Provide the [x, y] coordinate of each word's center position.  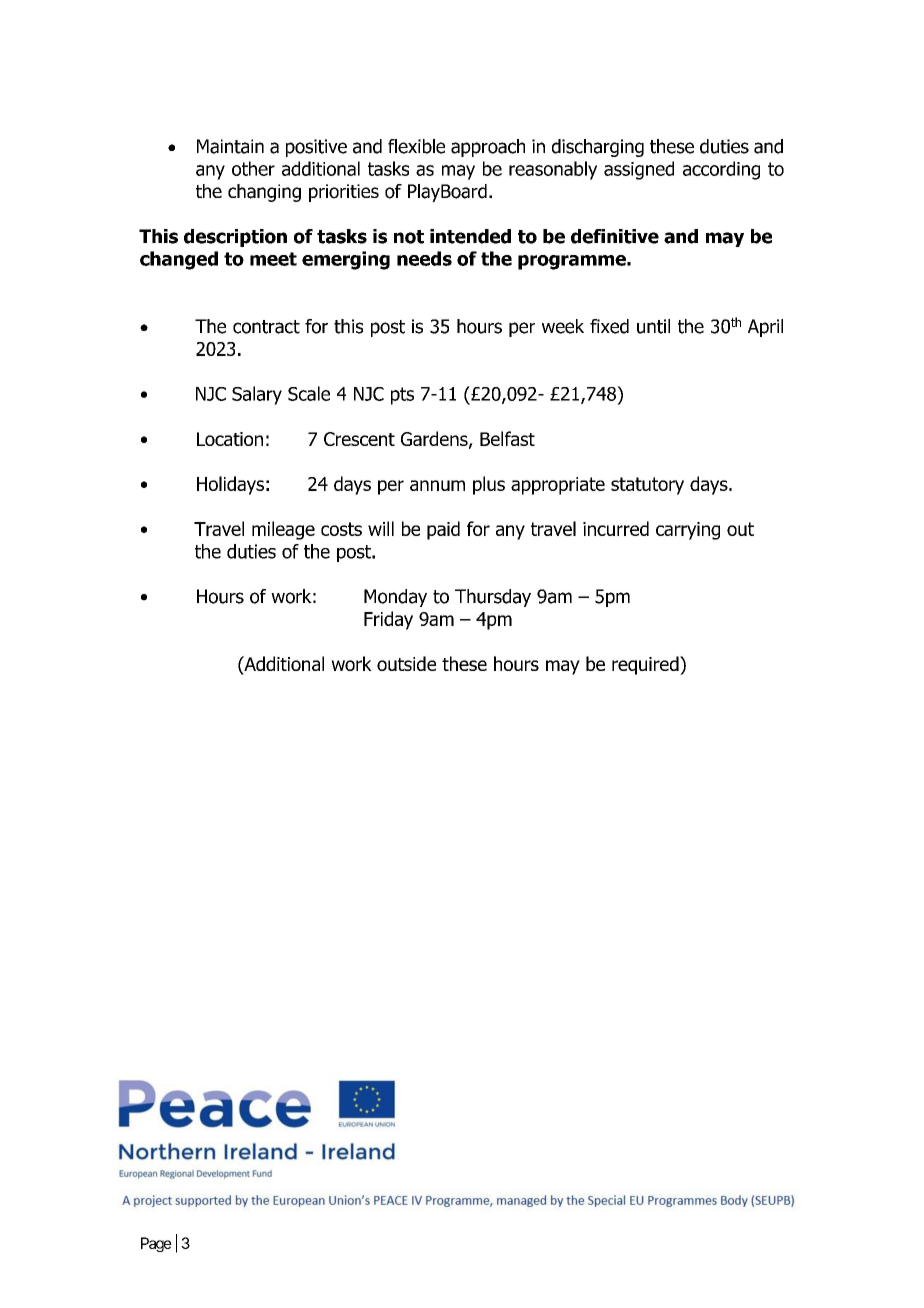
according [721, 170]
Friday [388, 620]
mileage [283, 530]
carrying [688, 531]
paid [443, 530]
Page [156, 1244]
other [253, 168]
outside [406, 663]
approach [488, 148]
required [646, 665]
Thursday [493, 598]
